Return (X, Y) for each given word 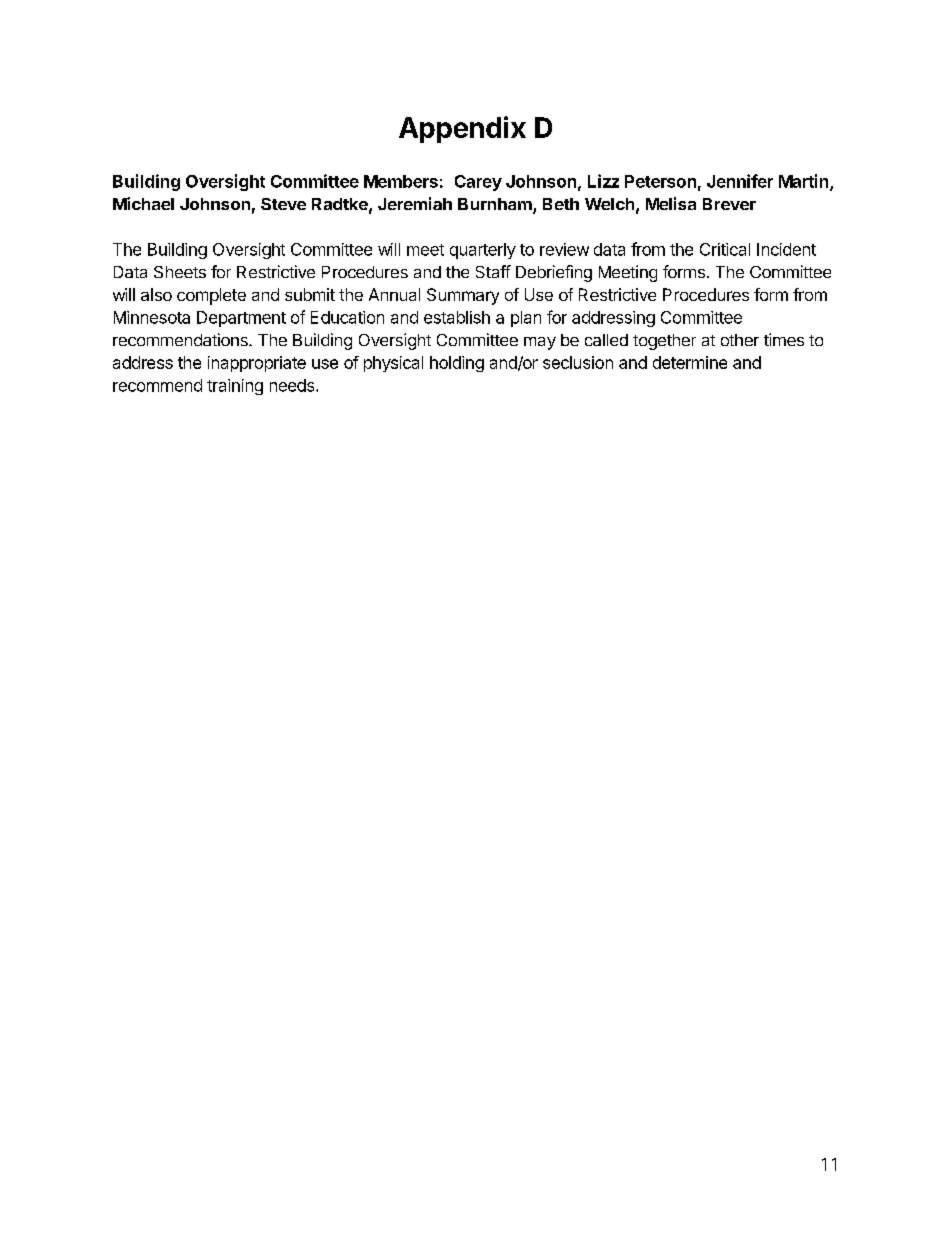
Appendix (462, 129)
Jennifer (740, 181)
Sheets (180, 272)
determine (690, 362)
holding (457, 364)
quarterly (483, 251)
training (235, 387)
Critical (725, 249)
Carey (478, 183)
